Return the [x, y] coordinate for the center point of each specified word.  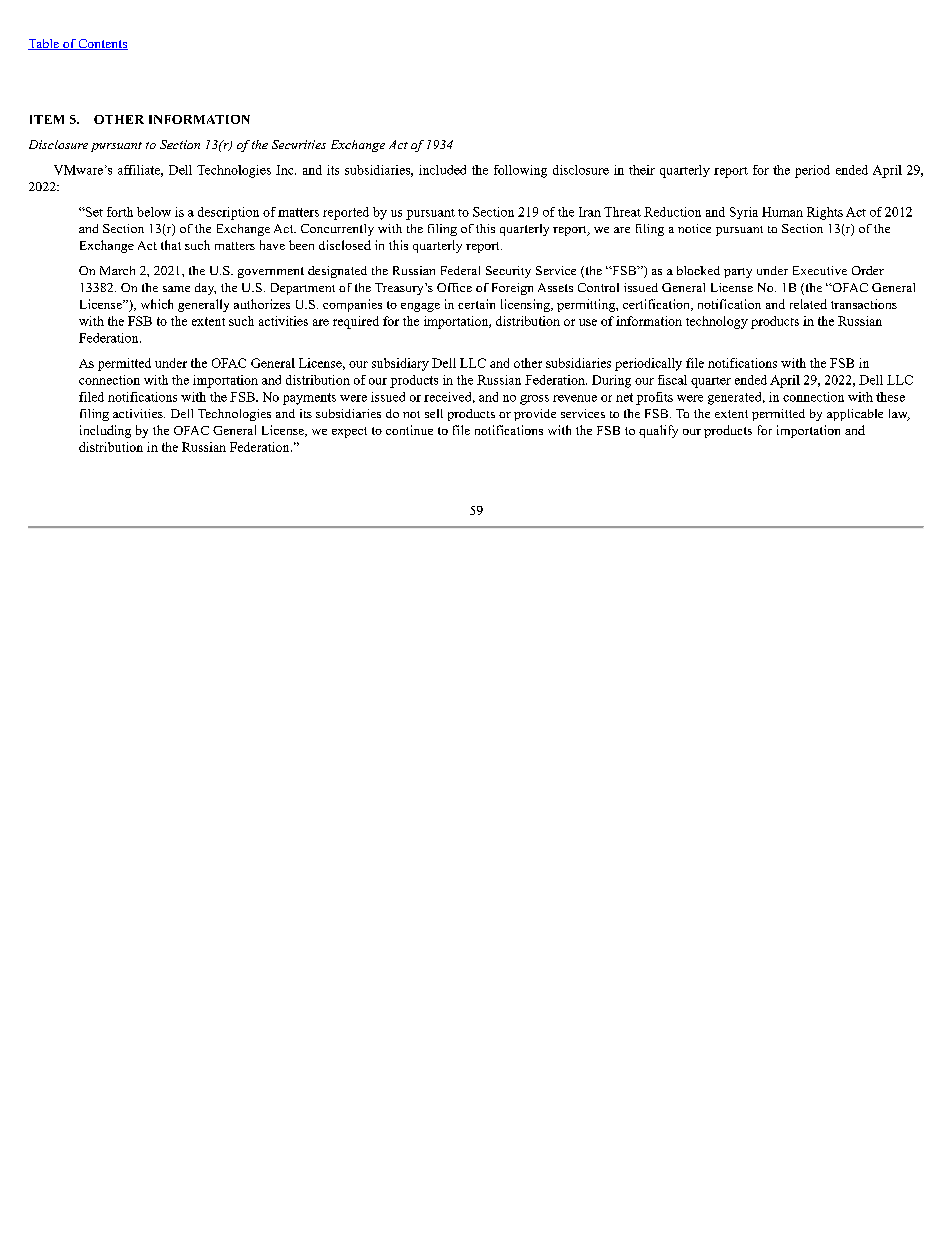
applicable [855, 415]
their [642, 170]
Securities [299, 144]
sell [434, 413]
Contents [102, 44]
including [105, 431]
